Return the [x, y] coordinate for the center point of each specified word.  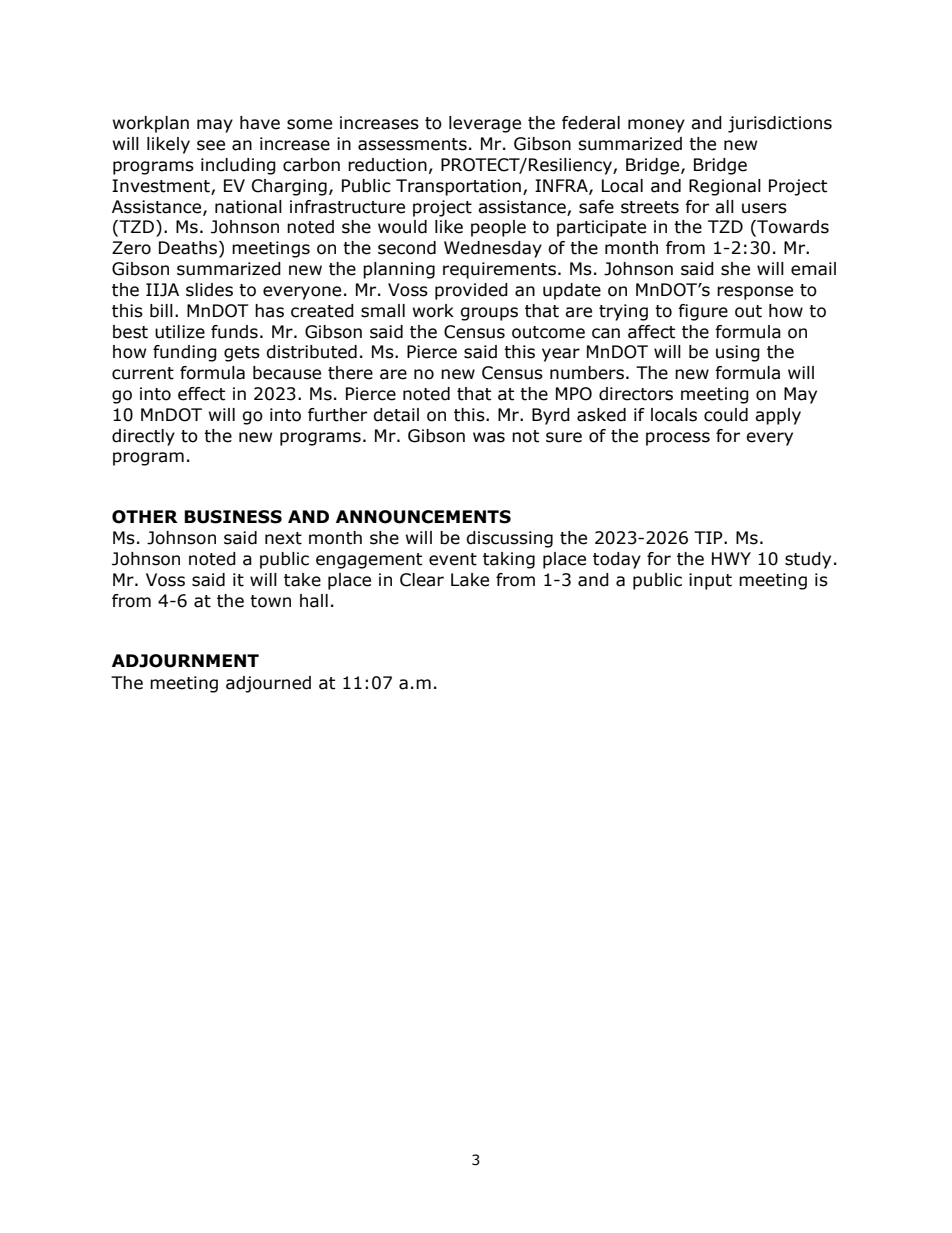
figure [703, 312]
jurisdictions [780, 124]
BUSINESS [233, 517]
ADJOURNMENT [185, 661]
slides [209, 290]
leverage [485, 124]
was [489, 437]
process [678, 439]
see [211, 145]
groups [489, 314]
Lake [470, 580]
